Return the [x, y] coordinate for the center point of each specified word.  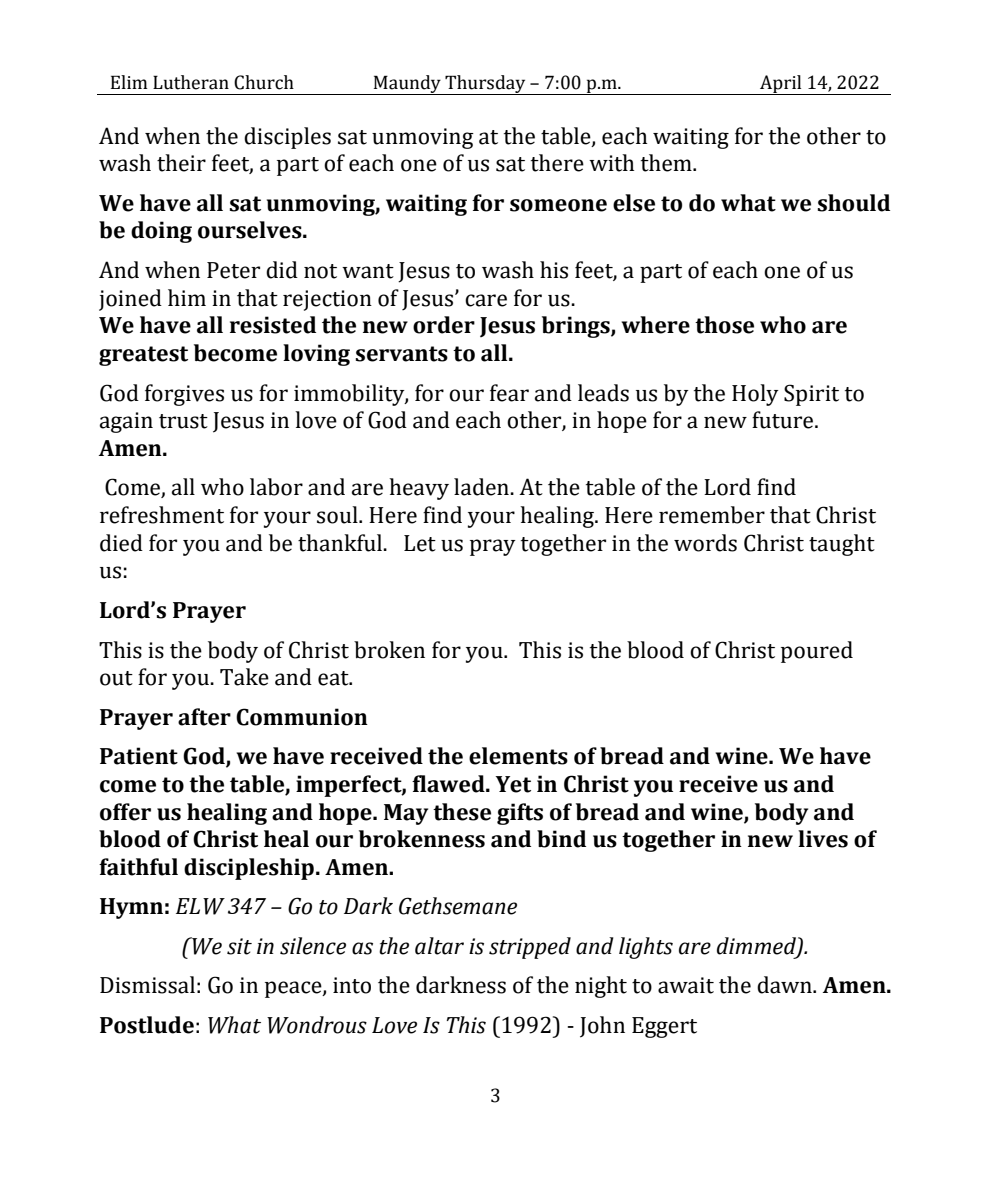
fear [509, 393]
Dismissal [147, 985]
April [781, 85]
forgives [184, 395]
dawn [785, 985]
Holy [755, 395]
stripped [530, 948]
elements [518, 756]
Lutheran [191, 82]
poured [817, 652]
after [204, 717]
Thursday [485, 85]
